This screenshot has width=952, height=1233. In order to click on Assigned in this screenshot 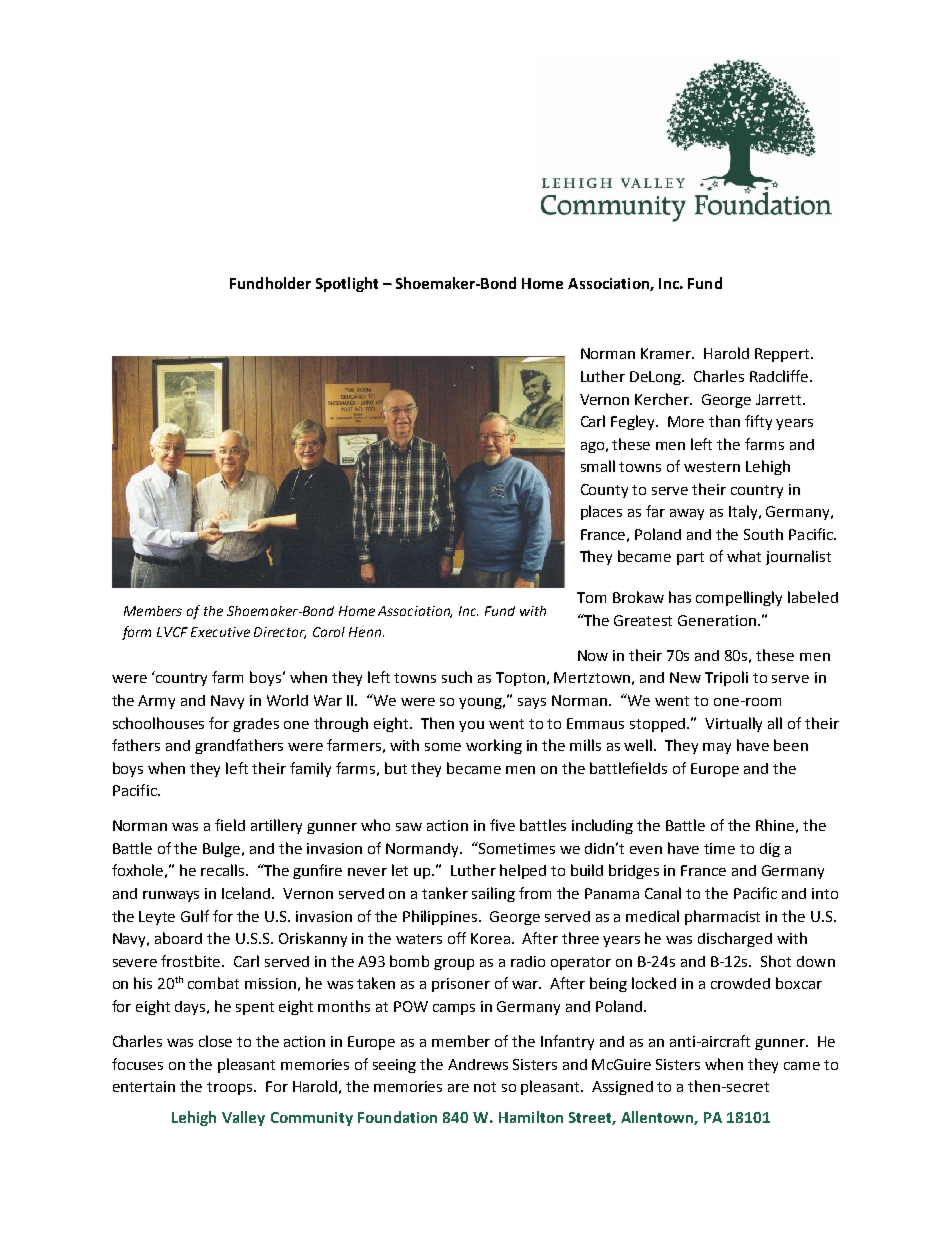, I will do `click(622, 1088)`.
